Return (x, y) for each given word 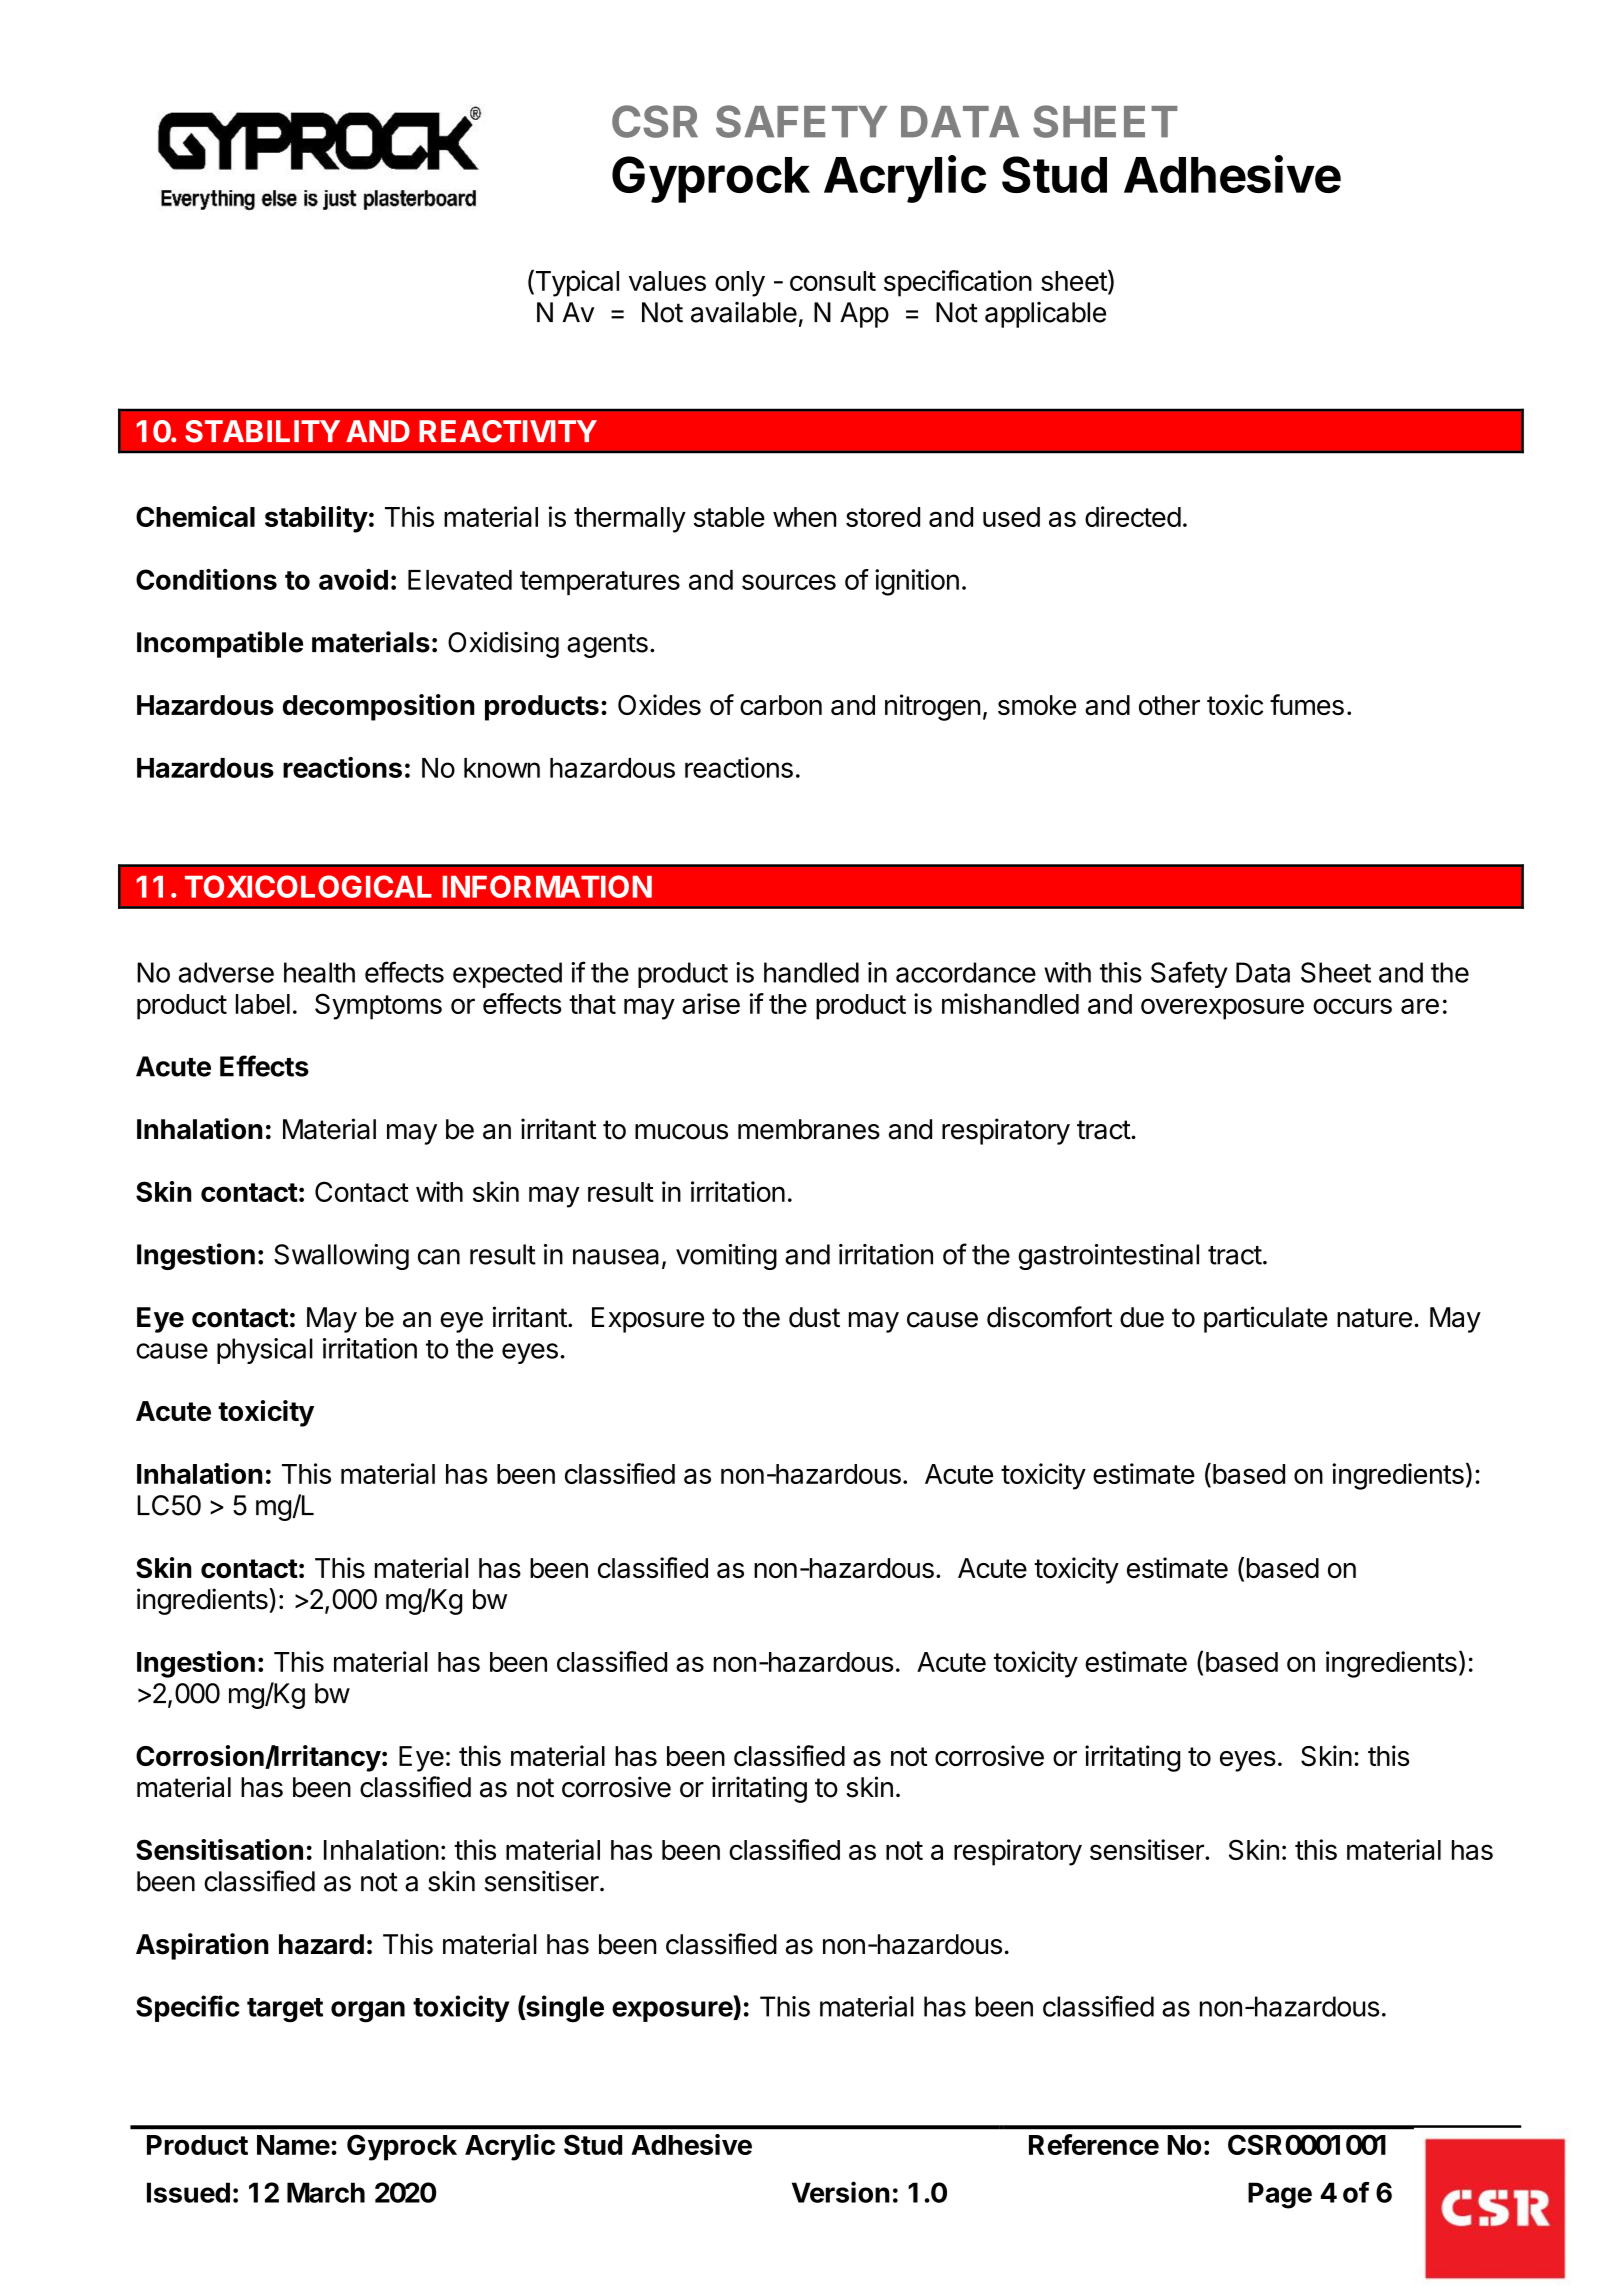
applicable (1045, 315)
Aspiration (202, 1946)
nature (1374, 1318)
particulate (1266, 1319)
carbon (781, 705)
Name (293, 2145)
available (744, 312)
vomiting (726, 1257)
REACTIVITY (508, 431)
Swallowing (341, 1257)
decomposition (379, 707)
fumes (1307, 704)
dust (814, 1317)
